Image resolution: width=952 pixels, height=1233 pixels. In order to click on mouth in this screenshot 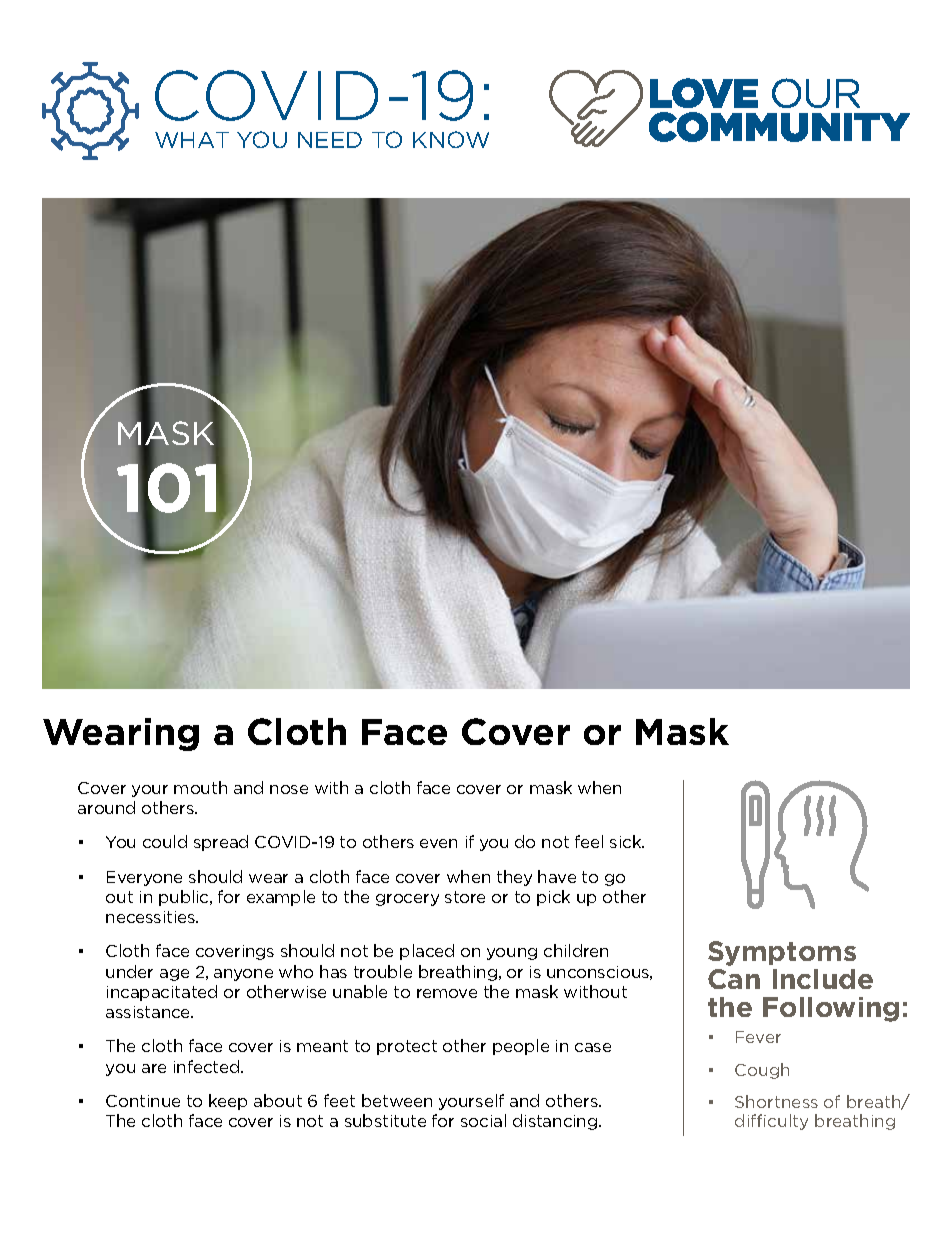, I will do `click(200, 787)`.
